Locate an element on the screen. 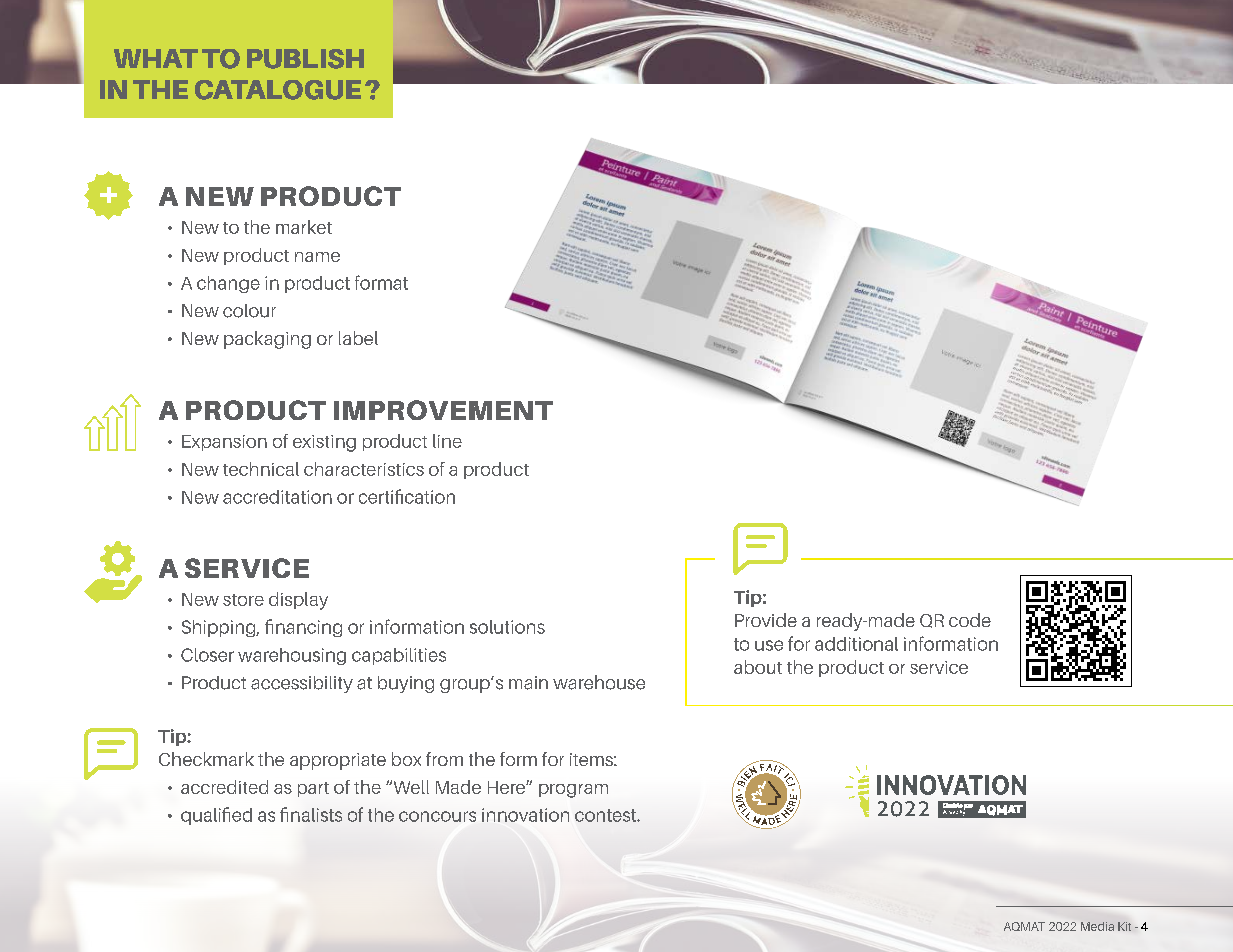 The height and width of the screenshot is (952, 1233). finalists is located at coordinates (311, 814).
